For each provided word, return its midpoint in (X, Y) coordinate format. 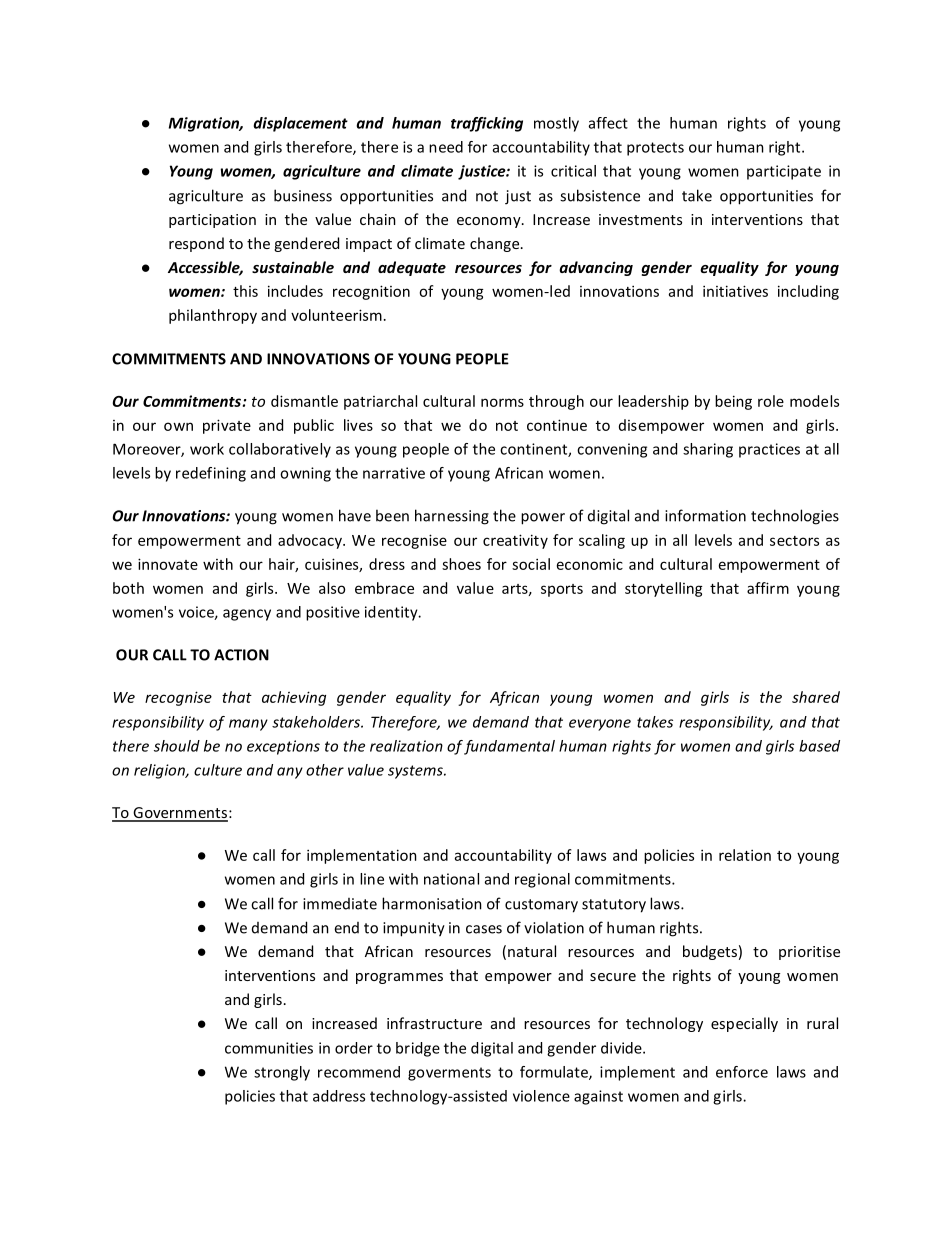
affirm (768, 588)
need (446, 147)
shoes (461, 564)
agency (247, 615)
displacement (300, 124)
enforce (742, 1072)
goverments (449, 1074)
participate (784, 172)
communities (269, 1048)
